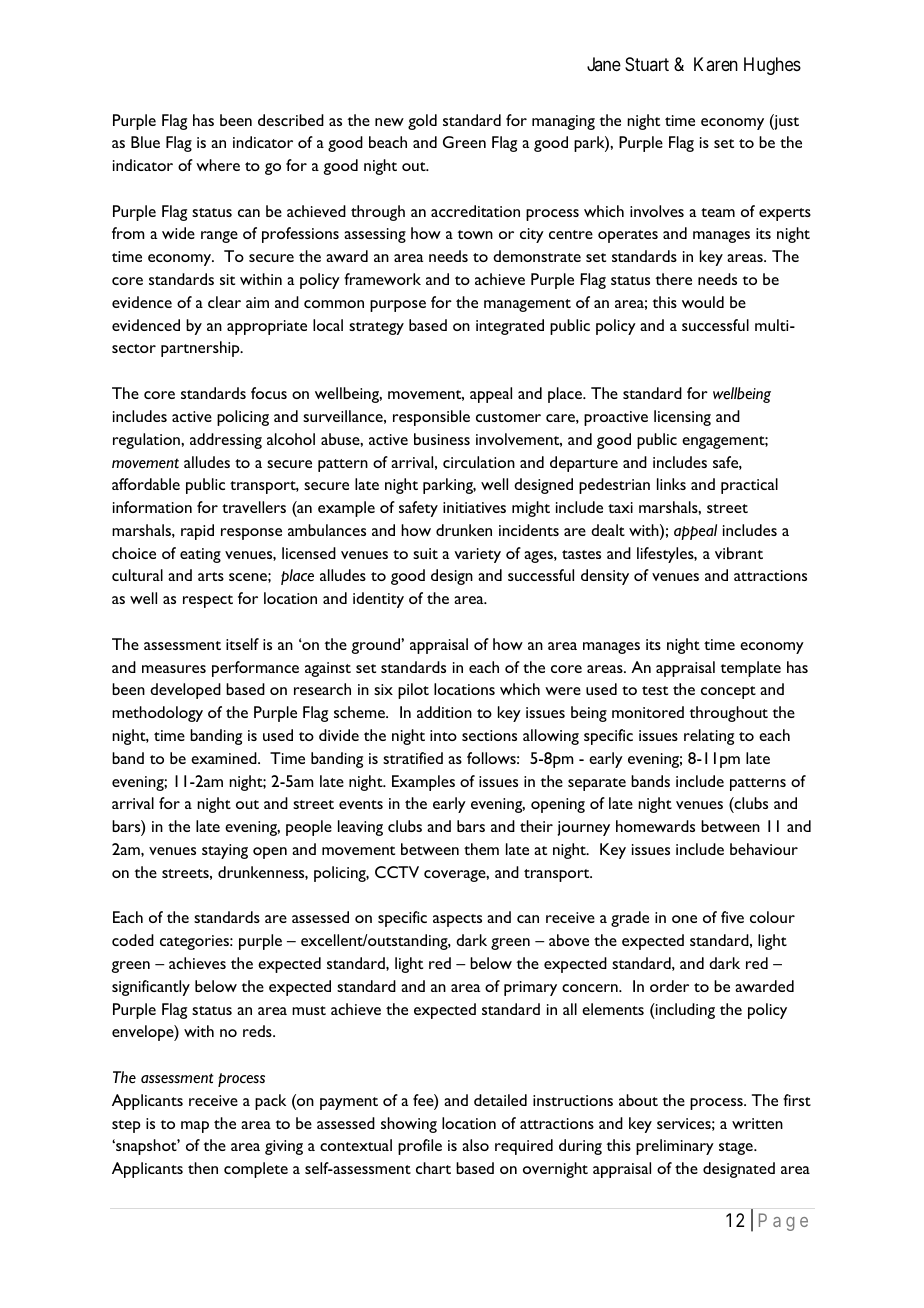 The height and width of the screenshot is (1308, 924). Describe the element at coordinates (145, 142) in the screenshot. I see `Blue` at that location.
